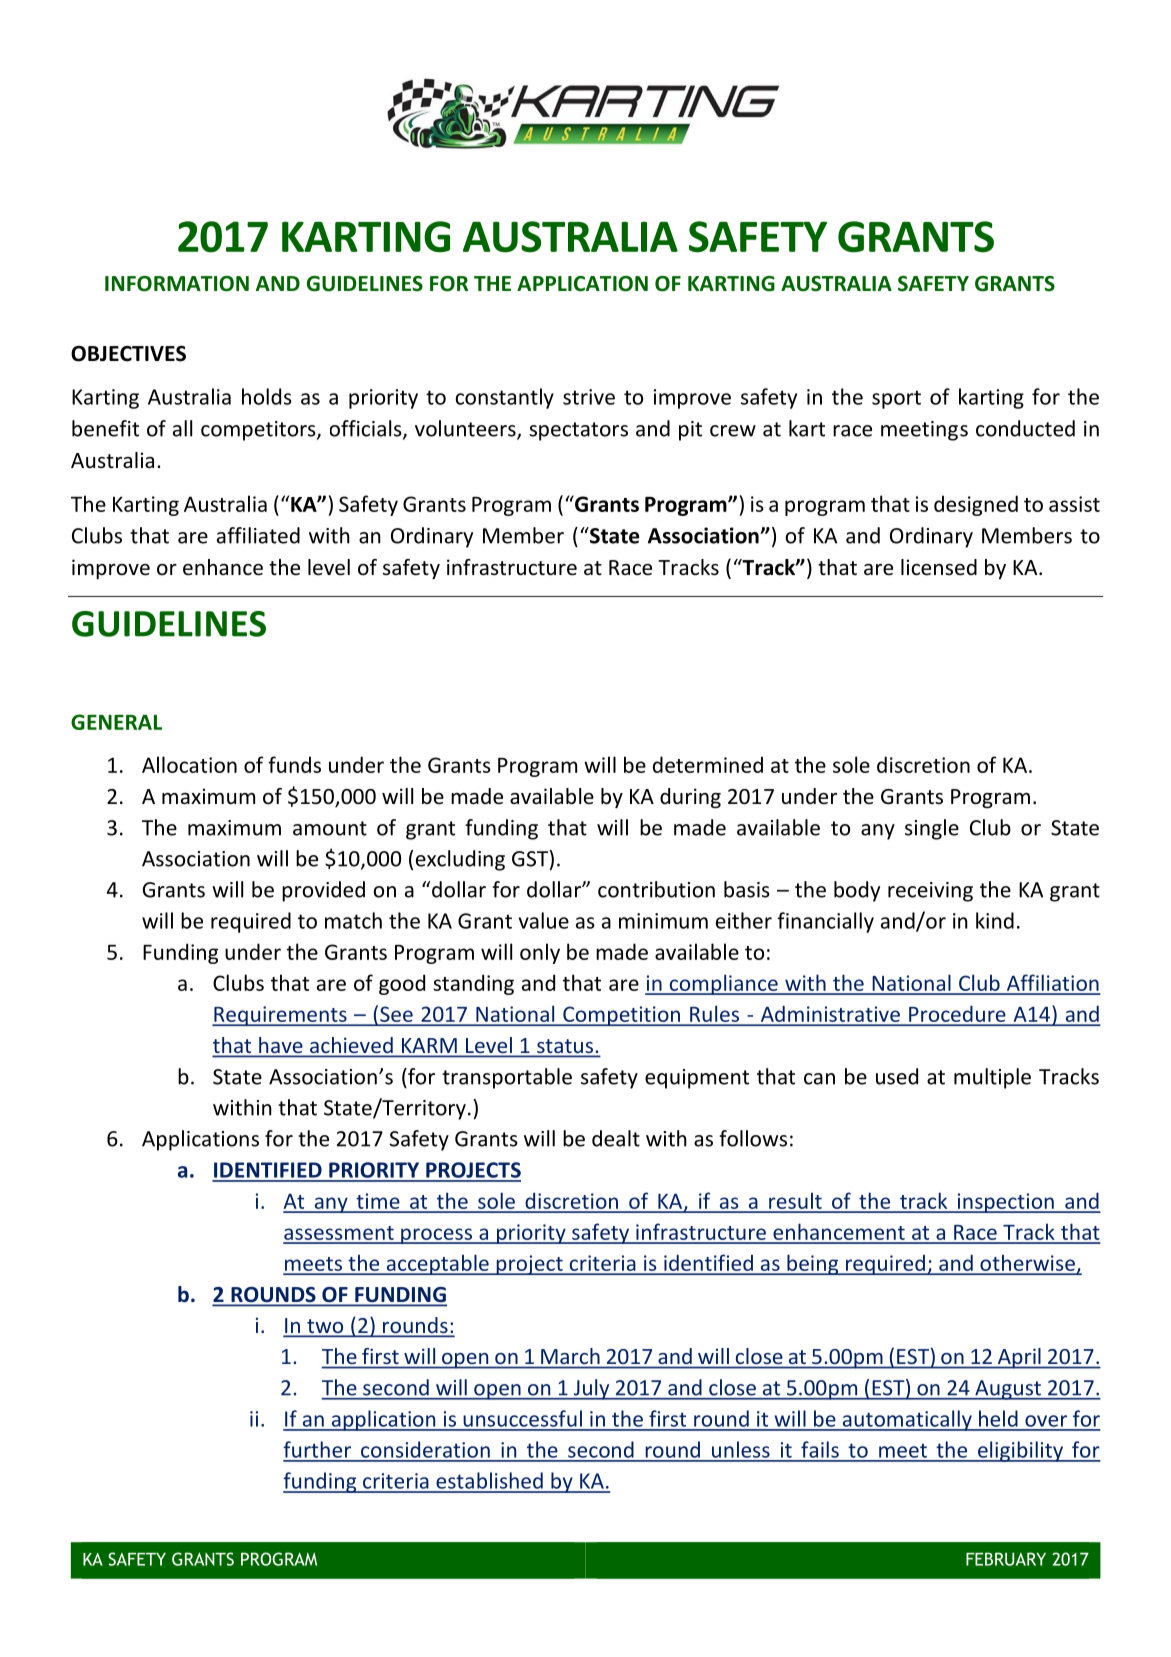  Describe the element at coordinates (177, 284) in the screenshot. I see `INFORMATION` at that location.
